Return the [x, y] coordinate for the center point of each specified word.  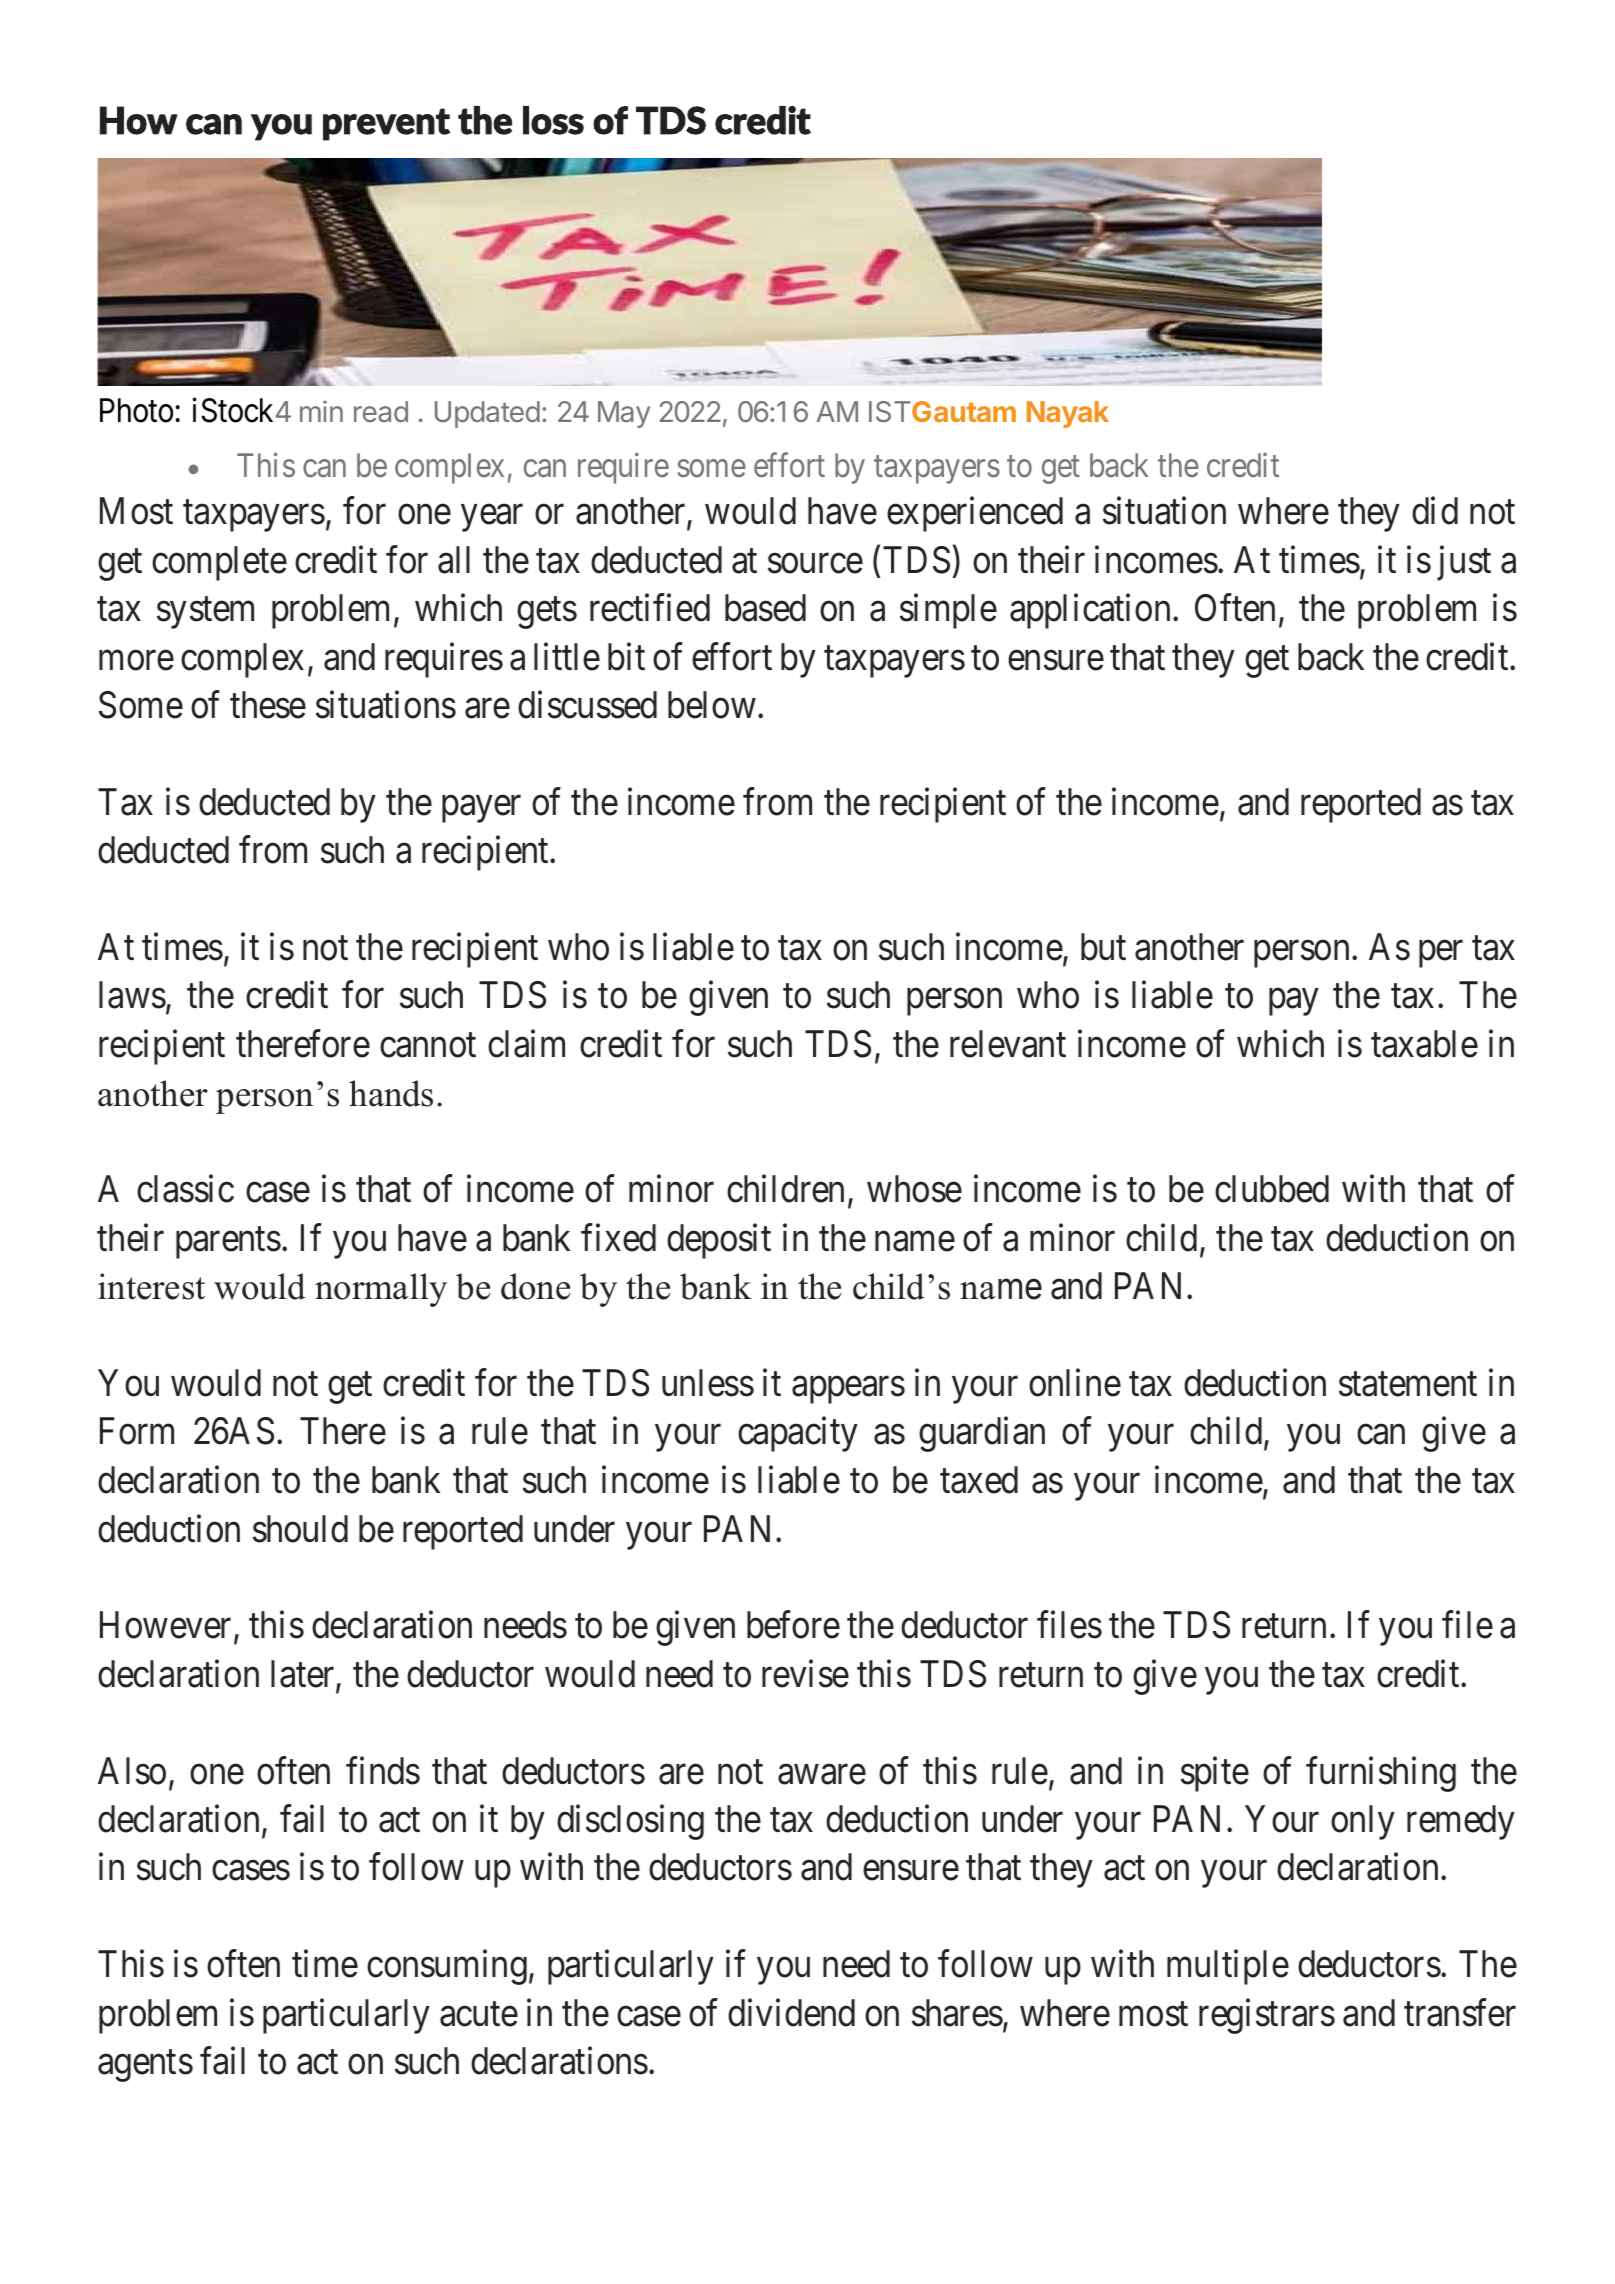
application [1092, 611]
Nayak [1068, 414]
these [268, 705]
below [712, 705]
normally [381, 1290]
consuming [447, 1967]
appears [848, 1390]
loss [553, 120]
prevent [387, 124]
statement [1408, 1385]
